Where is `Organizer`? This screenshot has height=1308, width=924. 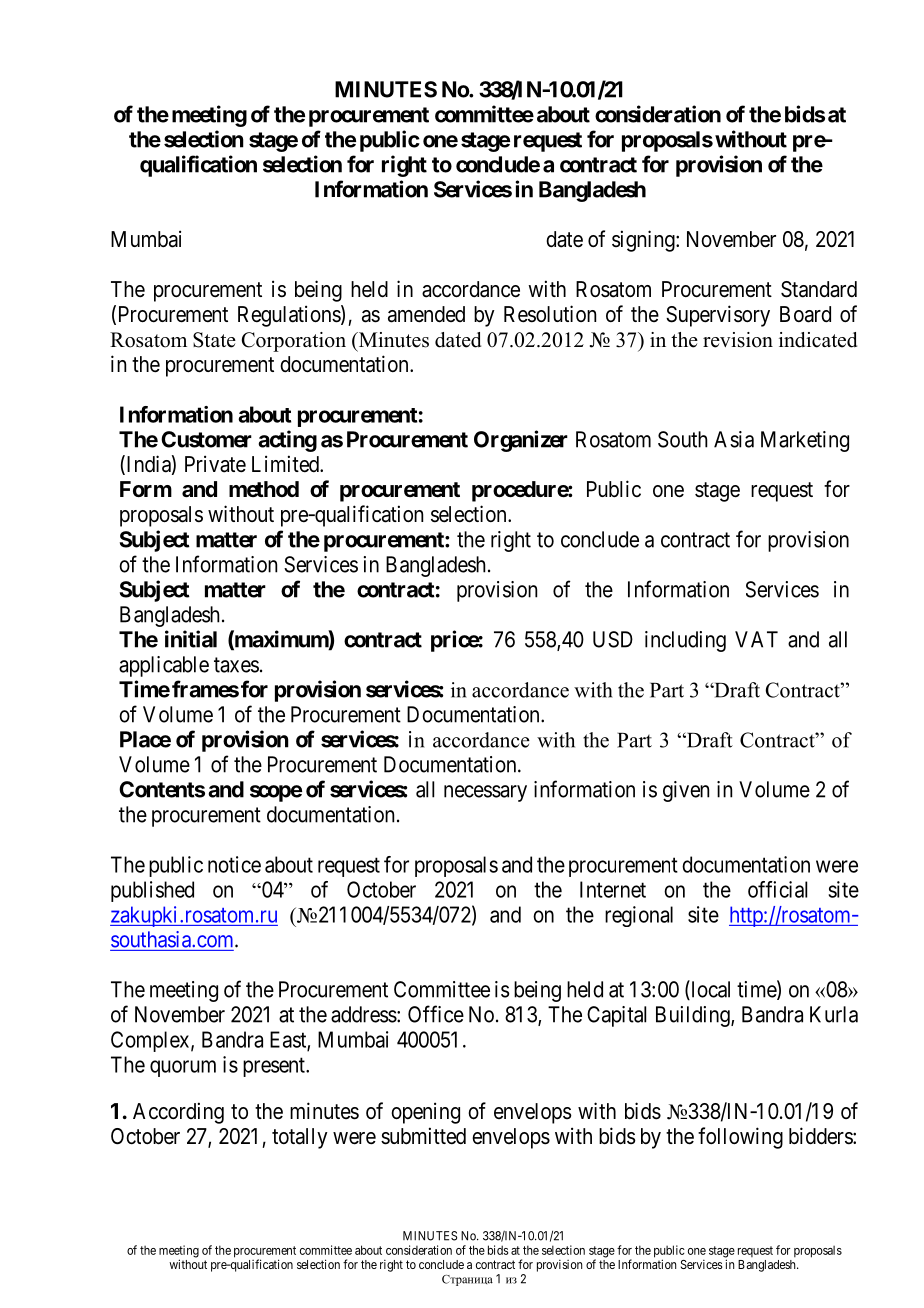 Organizer is located at coordinates (521, 441).
